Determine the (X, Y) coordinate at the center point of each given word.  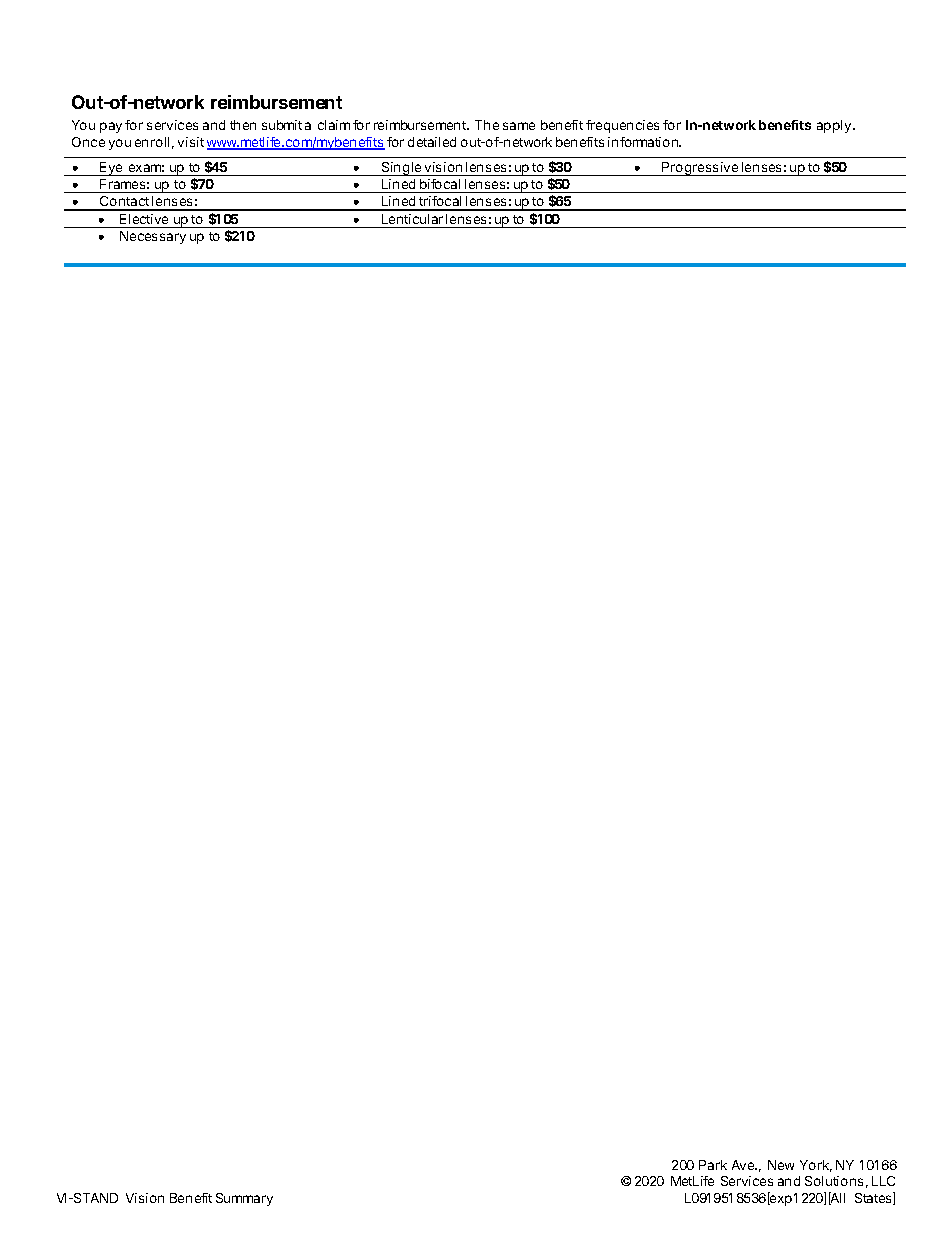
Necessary (153, 237)
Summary (244, 1199)
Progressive (700, 169)
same (519, 126)
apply (835, 126)
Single (402, 169)
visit (191, 142)
